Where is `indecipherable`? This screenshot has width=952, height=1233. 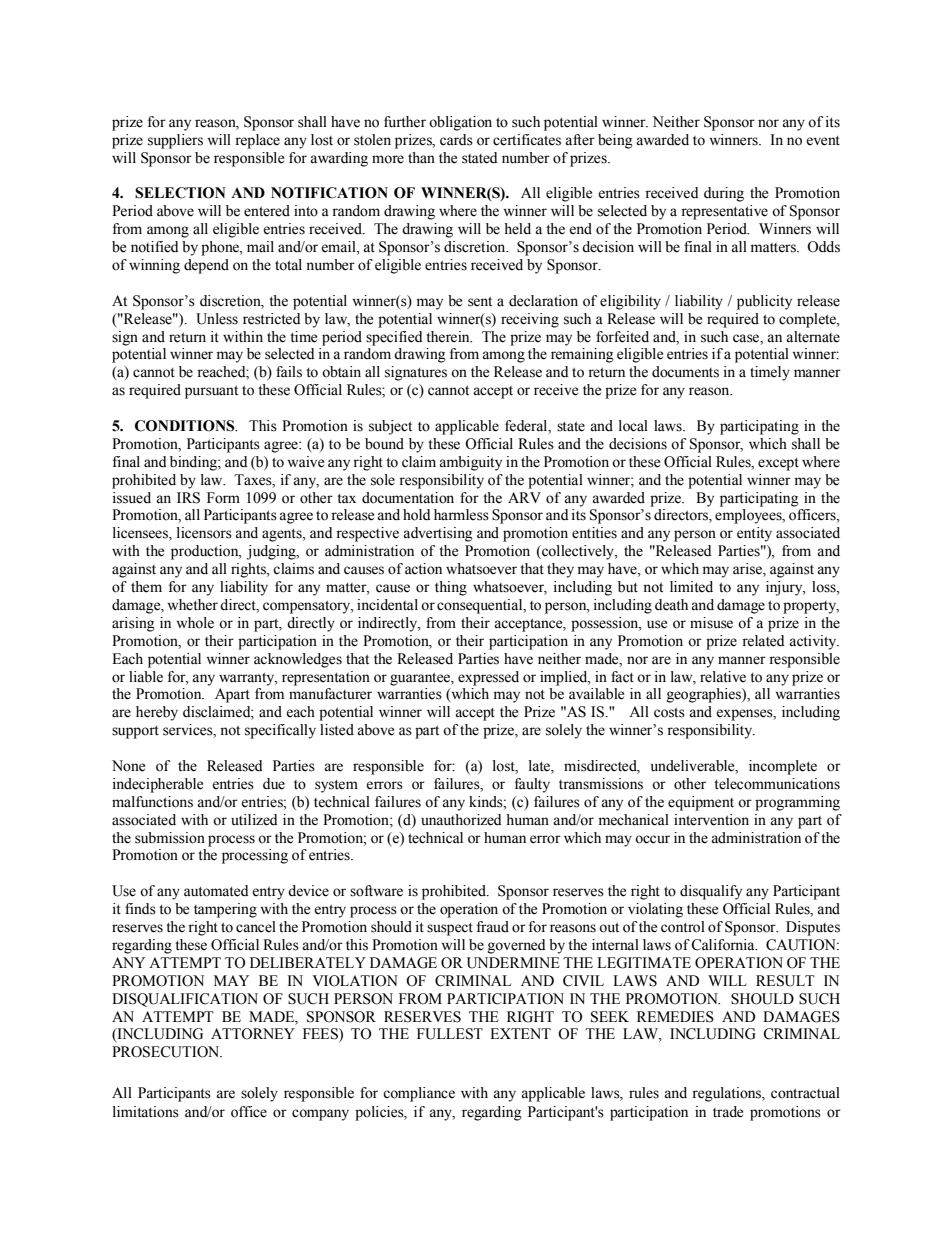
indecipherable is located at coordinates (158, 785).
